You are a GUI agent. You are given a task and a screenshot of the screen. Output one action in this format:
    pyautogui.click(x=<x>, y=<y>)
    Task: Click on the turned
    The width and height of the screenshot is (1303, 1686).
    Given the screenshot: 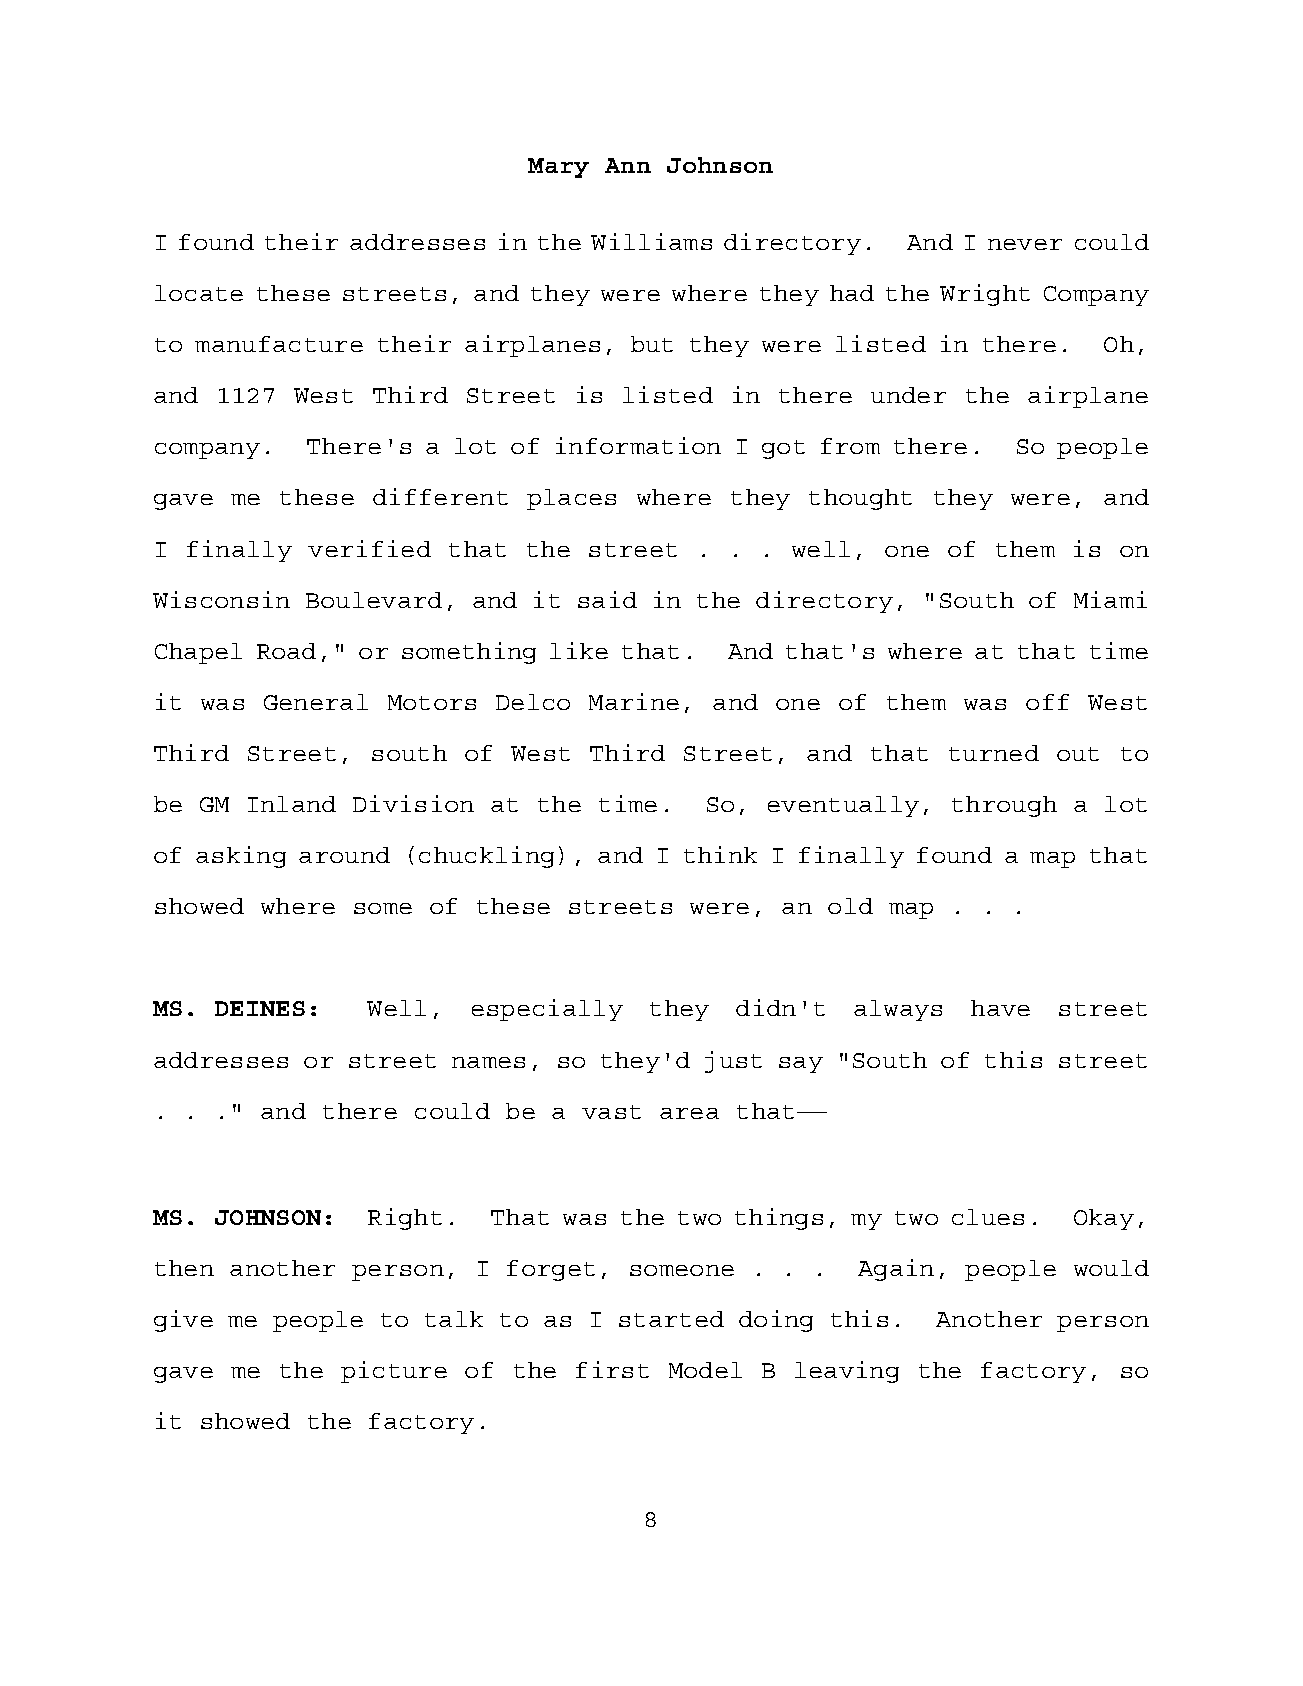 What is the action you would take?
    pyautogui.click(x=994, y=753)
